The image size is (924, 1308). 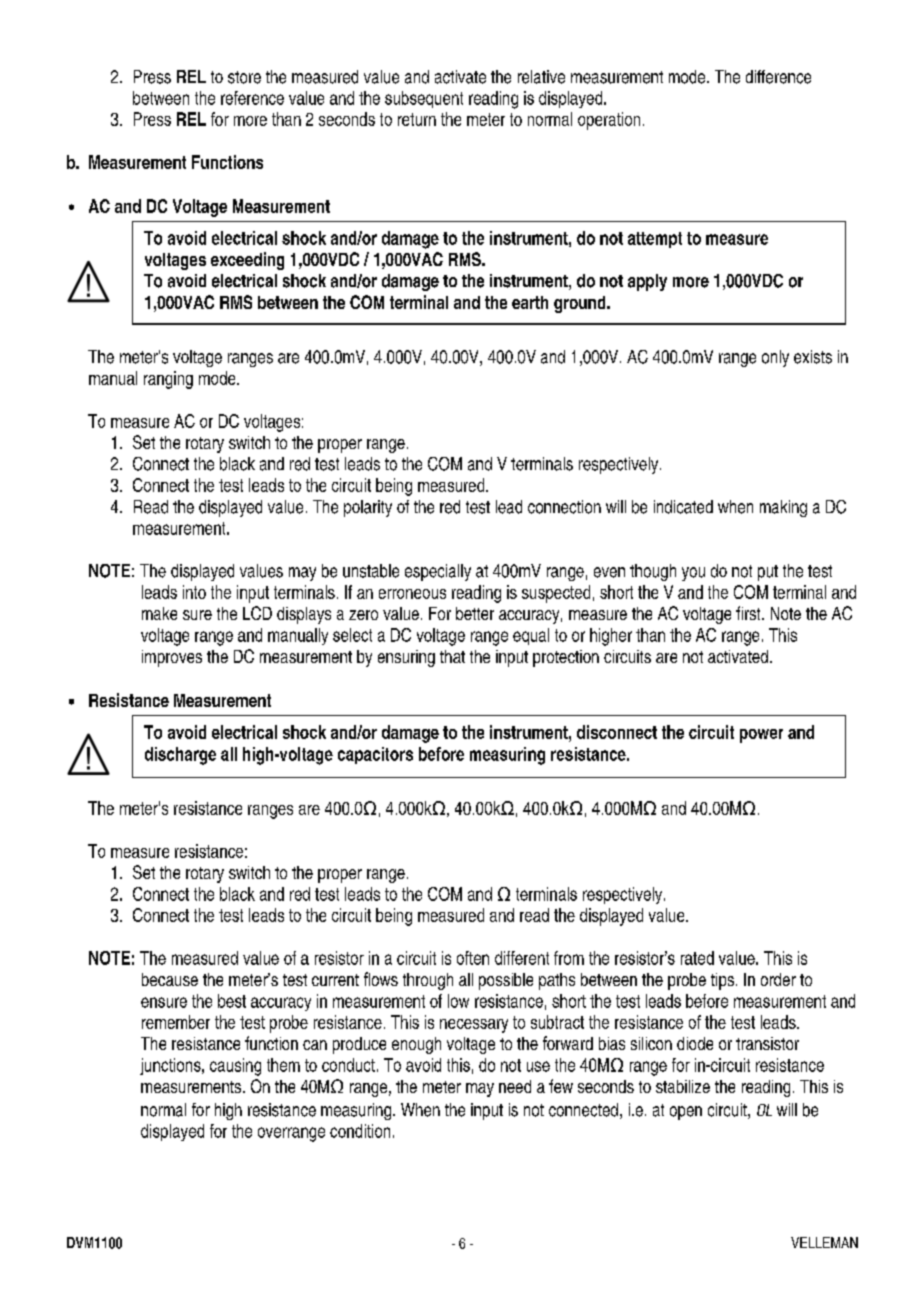 I want to click on discharge, so click(x=180, y=756).
